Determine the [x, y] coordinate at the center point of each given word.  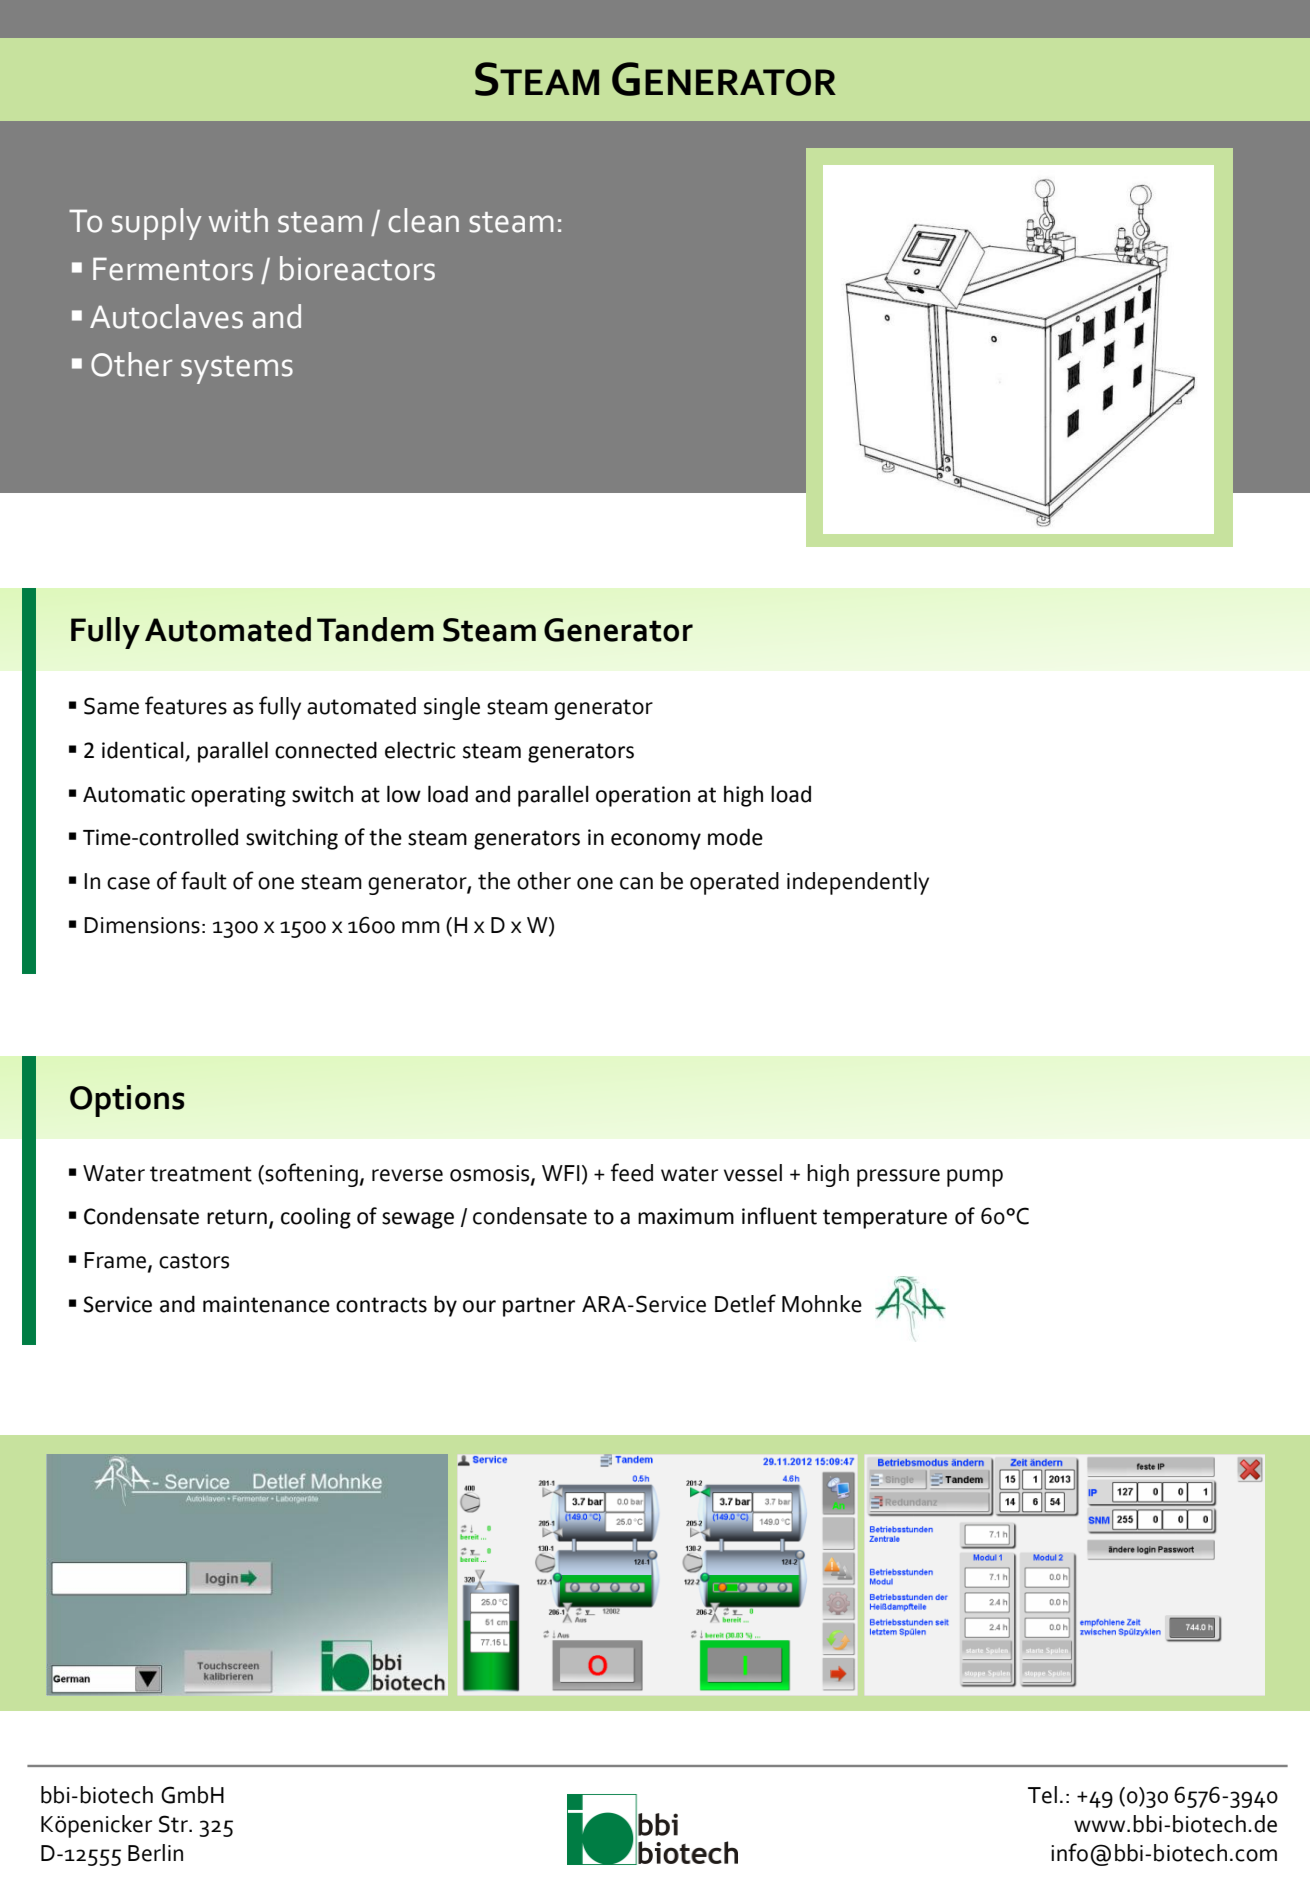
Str [174, 1824]
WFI [561, 1173]
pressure [898, 1178]
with [238, 220]
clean [423, 220]
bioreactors [357, 268]
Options [127, 1101]
